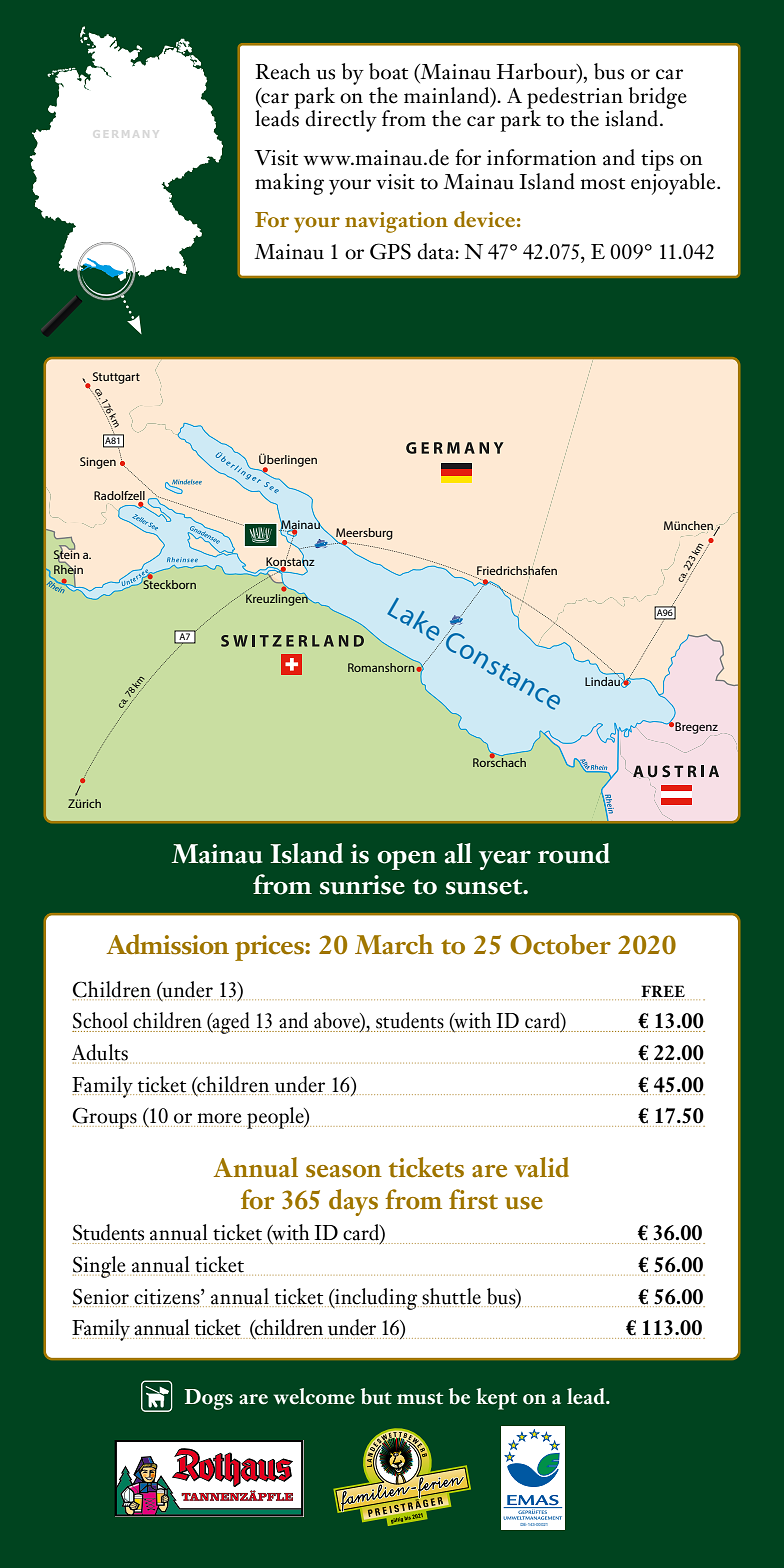 The width and height of the screenshot is (784, 1568). What do you see at coordinates (100, 1053) in the screenshot?
I see `Adults` at bounding box center [100, 1053].
